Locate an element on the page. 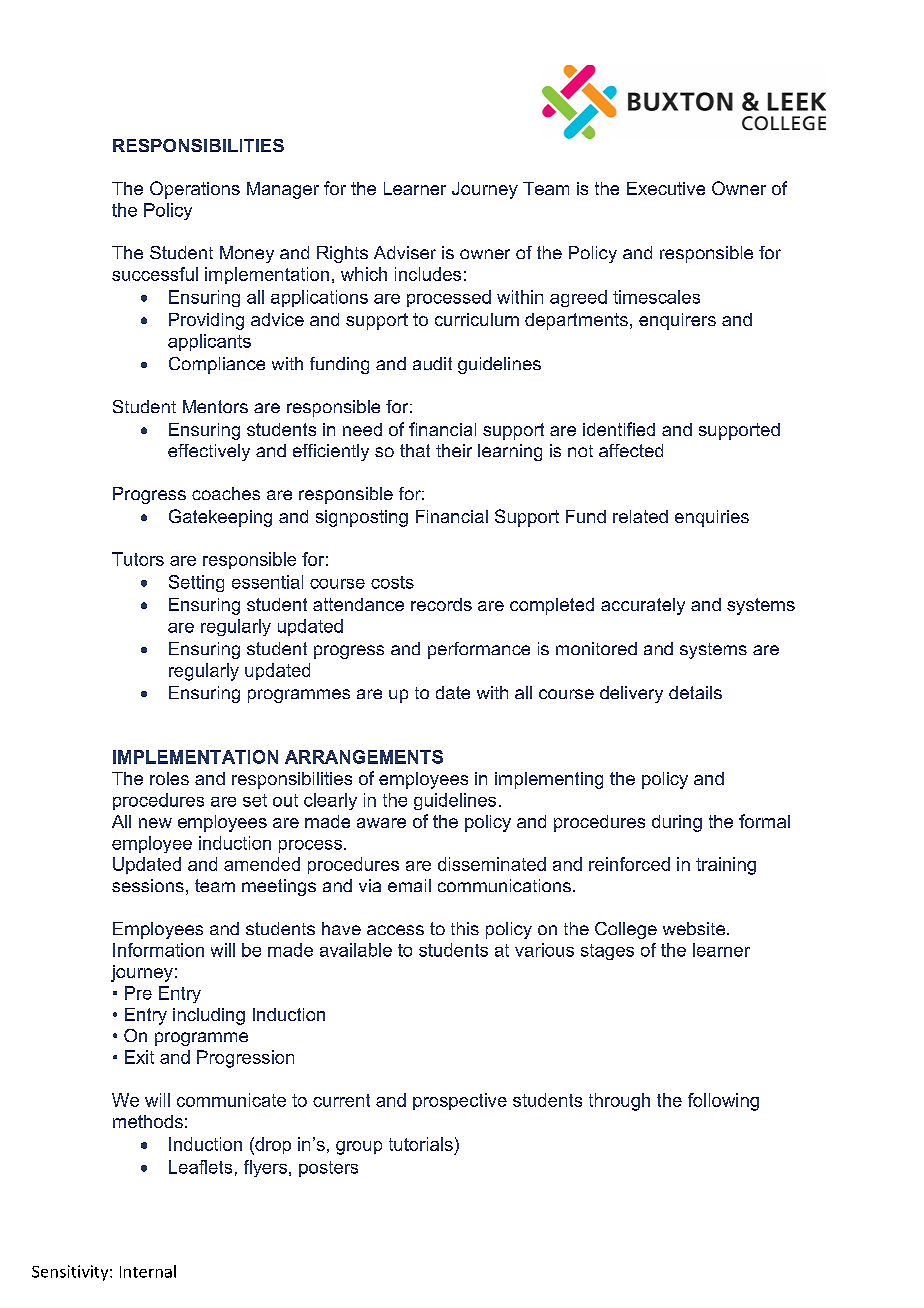 The image size is (924, 1308). Adviser is located at coordinates (405, 252).
